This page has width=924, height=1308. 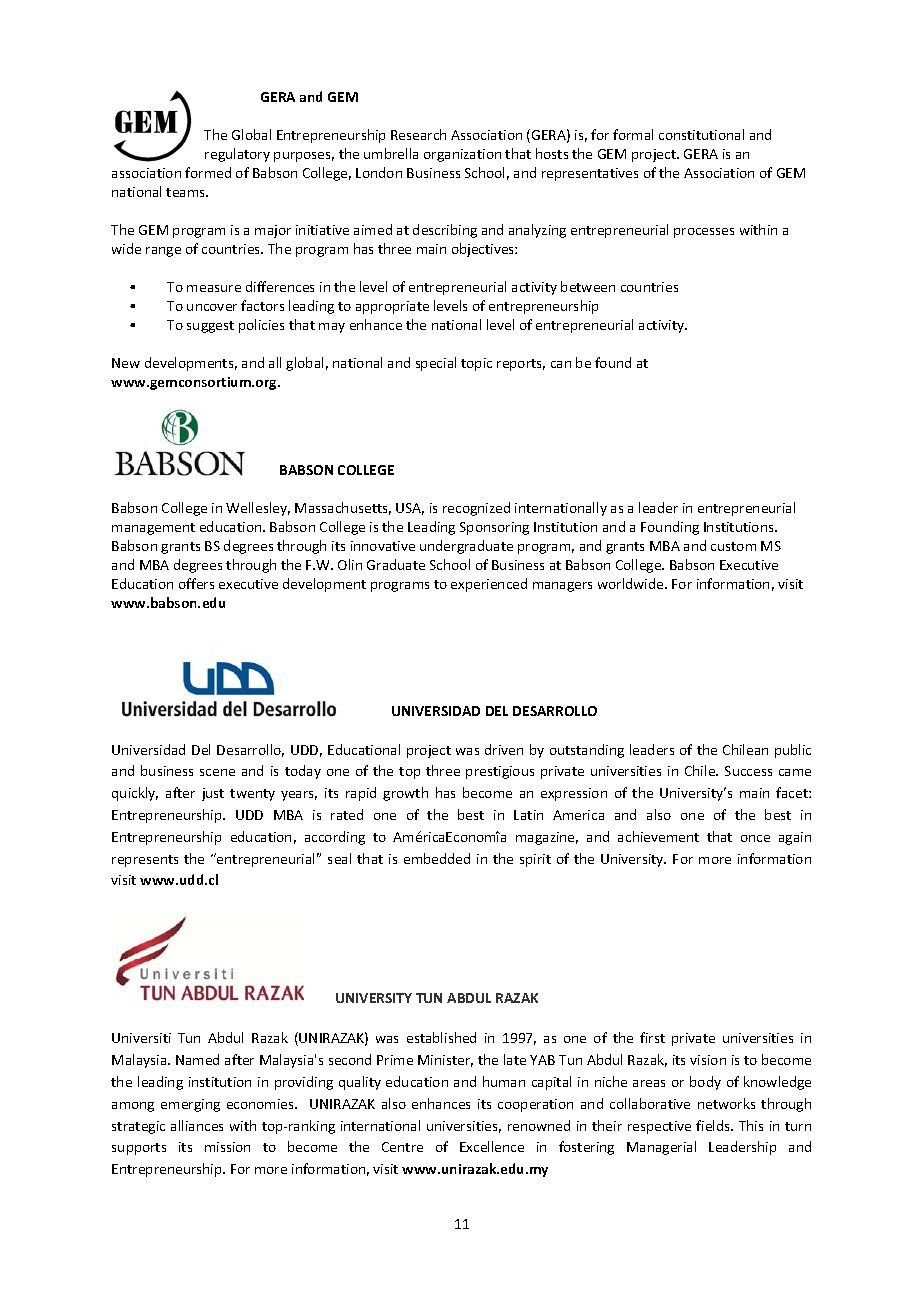 I want to click on custom, so click(x=733, y=546).
